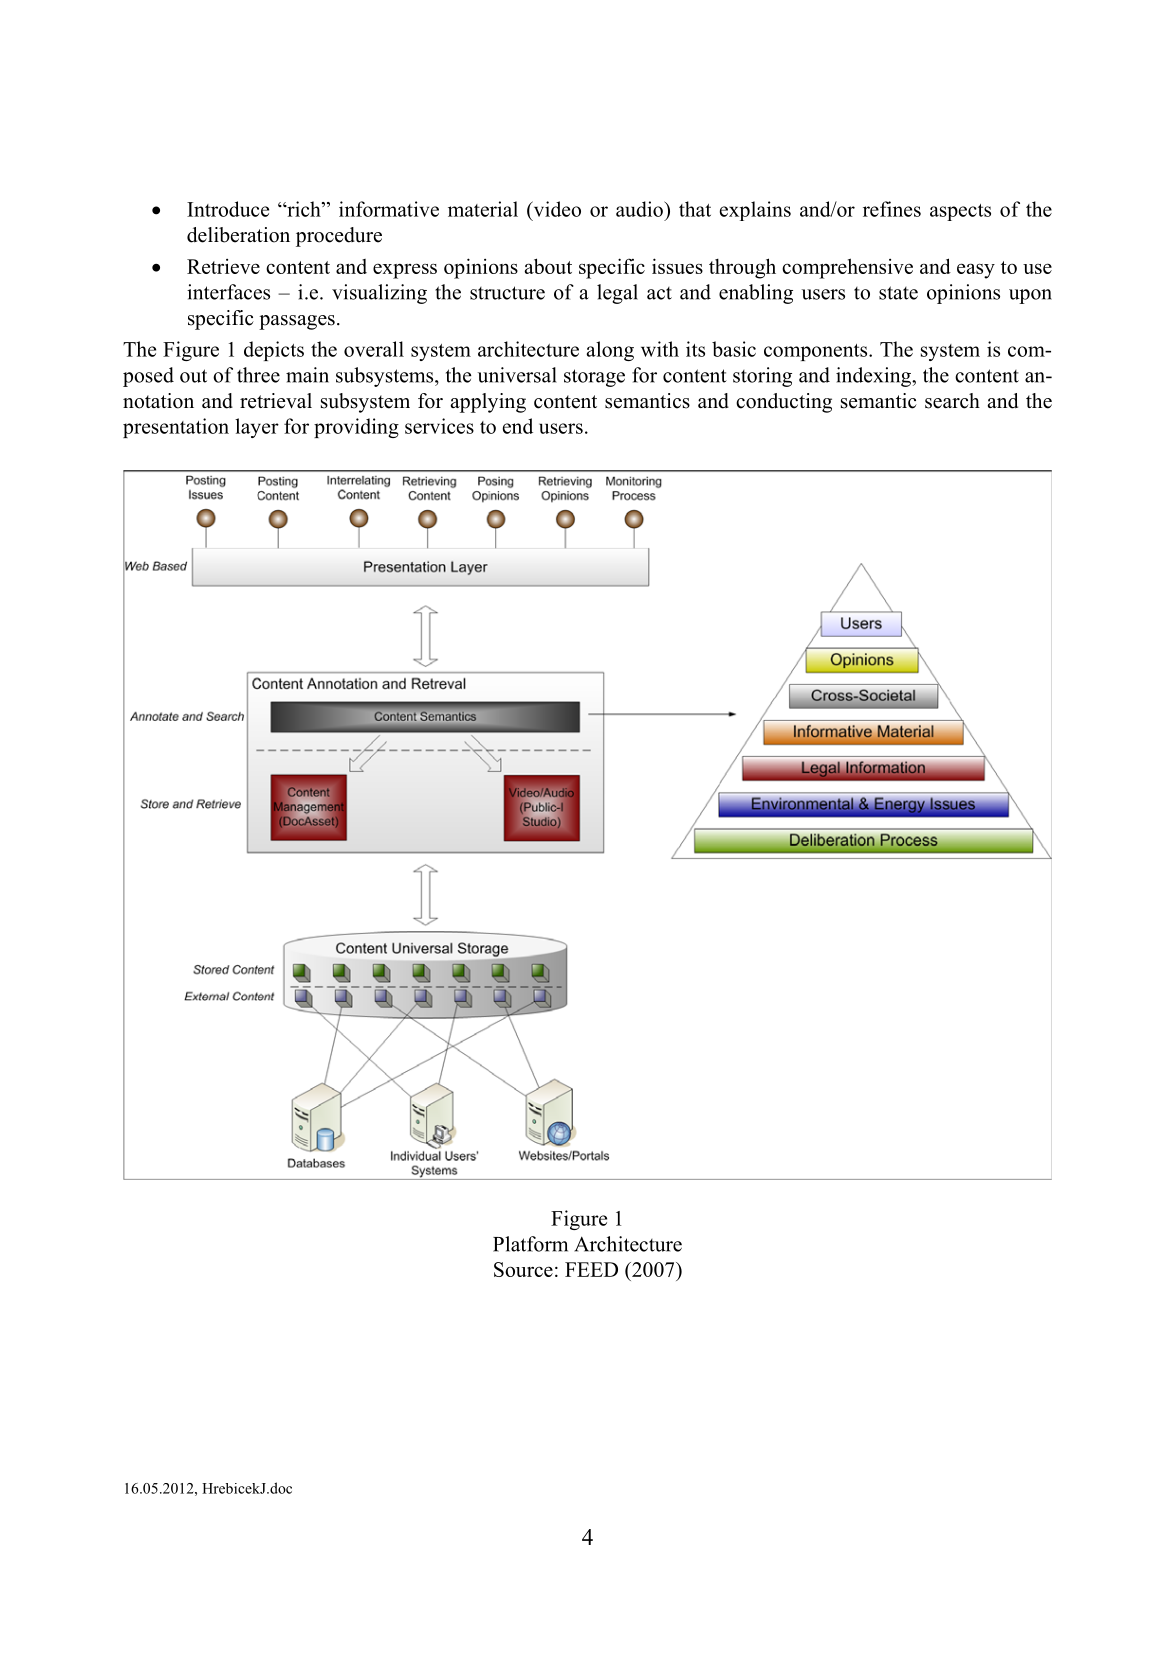  What do you see at coordinates (960, 212) in the screenshot?
I see `aspects` at bounding box center [960, 212].
